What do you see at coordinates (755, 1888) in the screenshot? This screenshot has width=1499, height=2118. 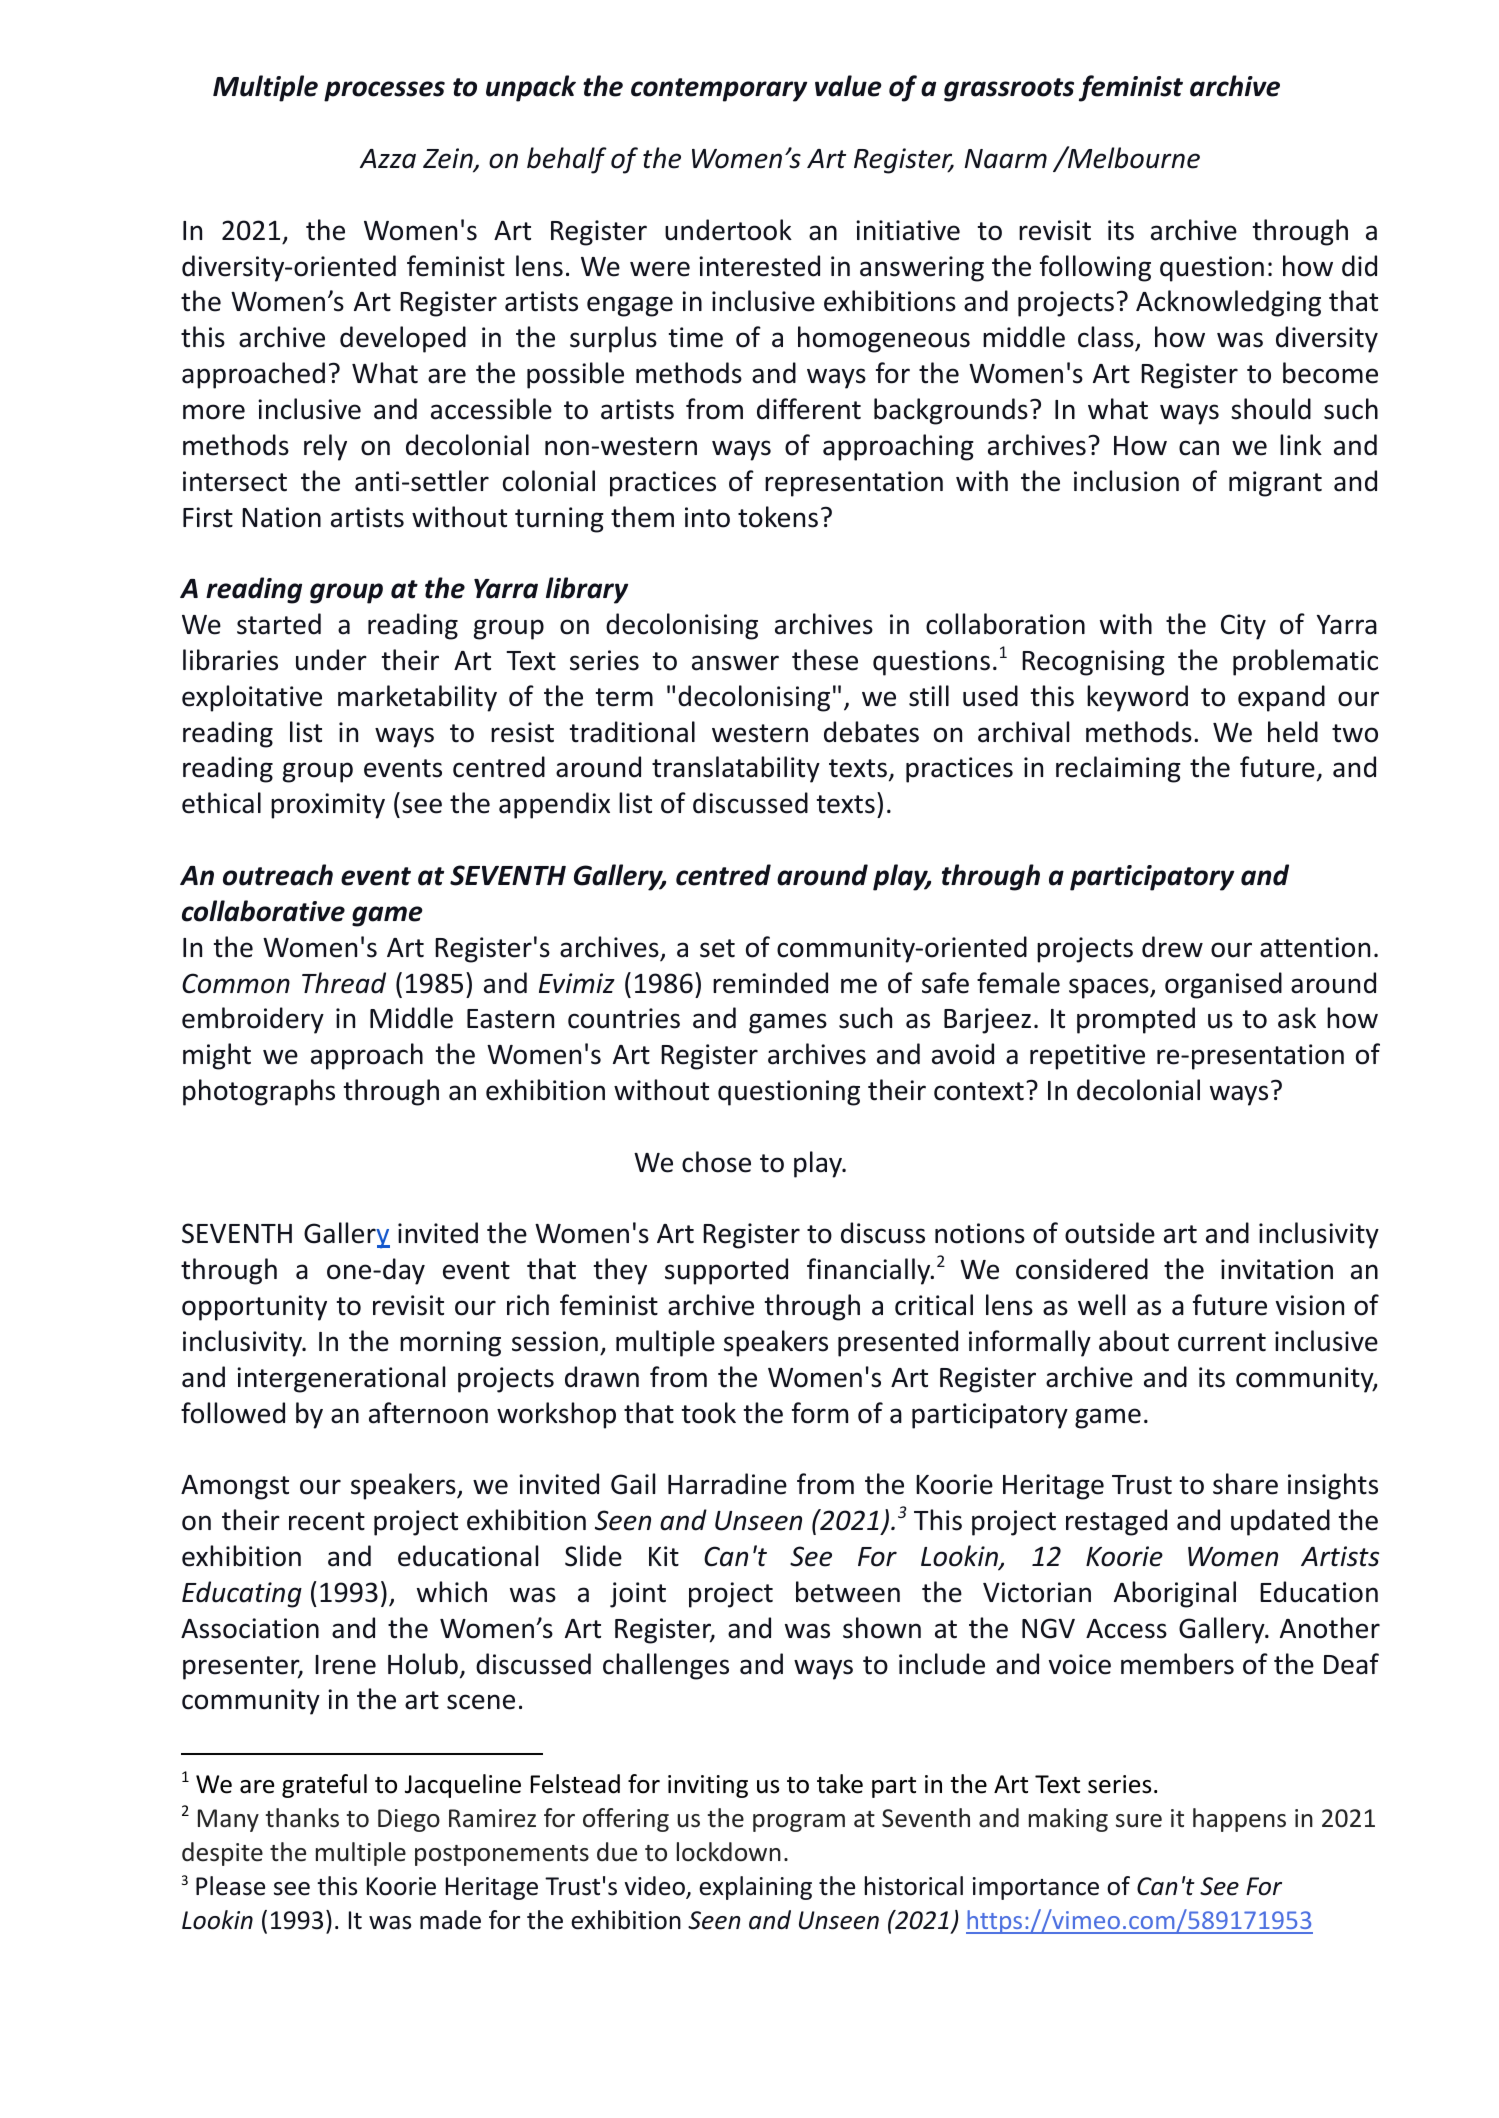 I see `explaining` at bounding box center [755, 1888].
